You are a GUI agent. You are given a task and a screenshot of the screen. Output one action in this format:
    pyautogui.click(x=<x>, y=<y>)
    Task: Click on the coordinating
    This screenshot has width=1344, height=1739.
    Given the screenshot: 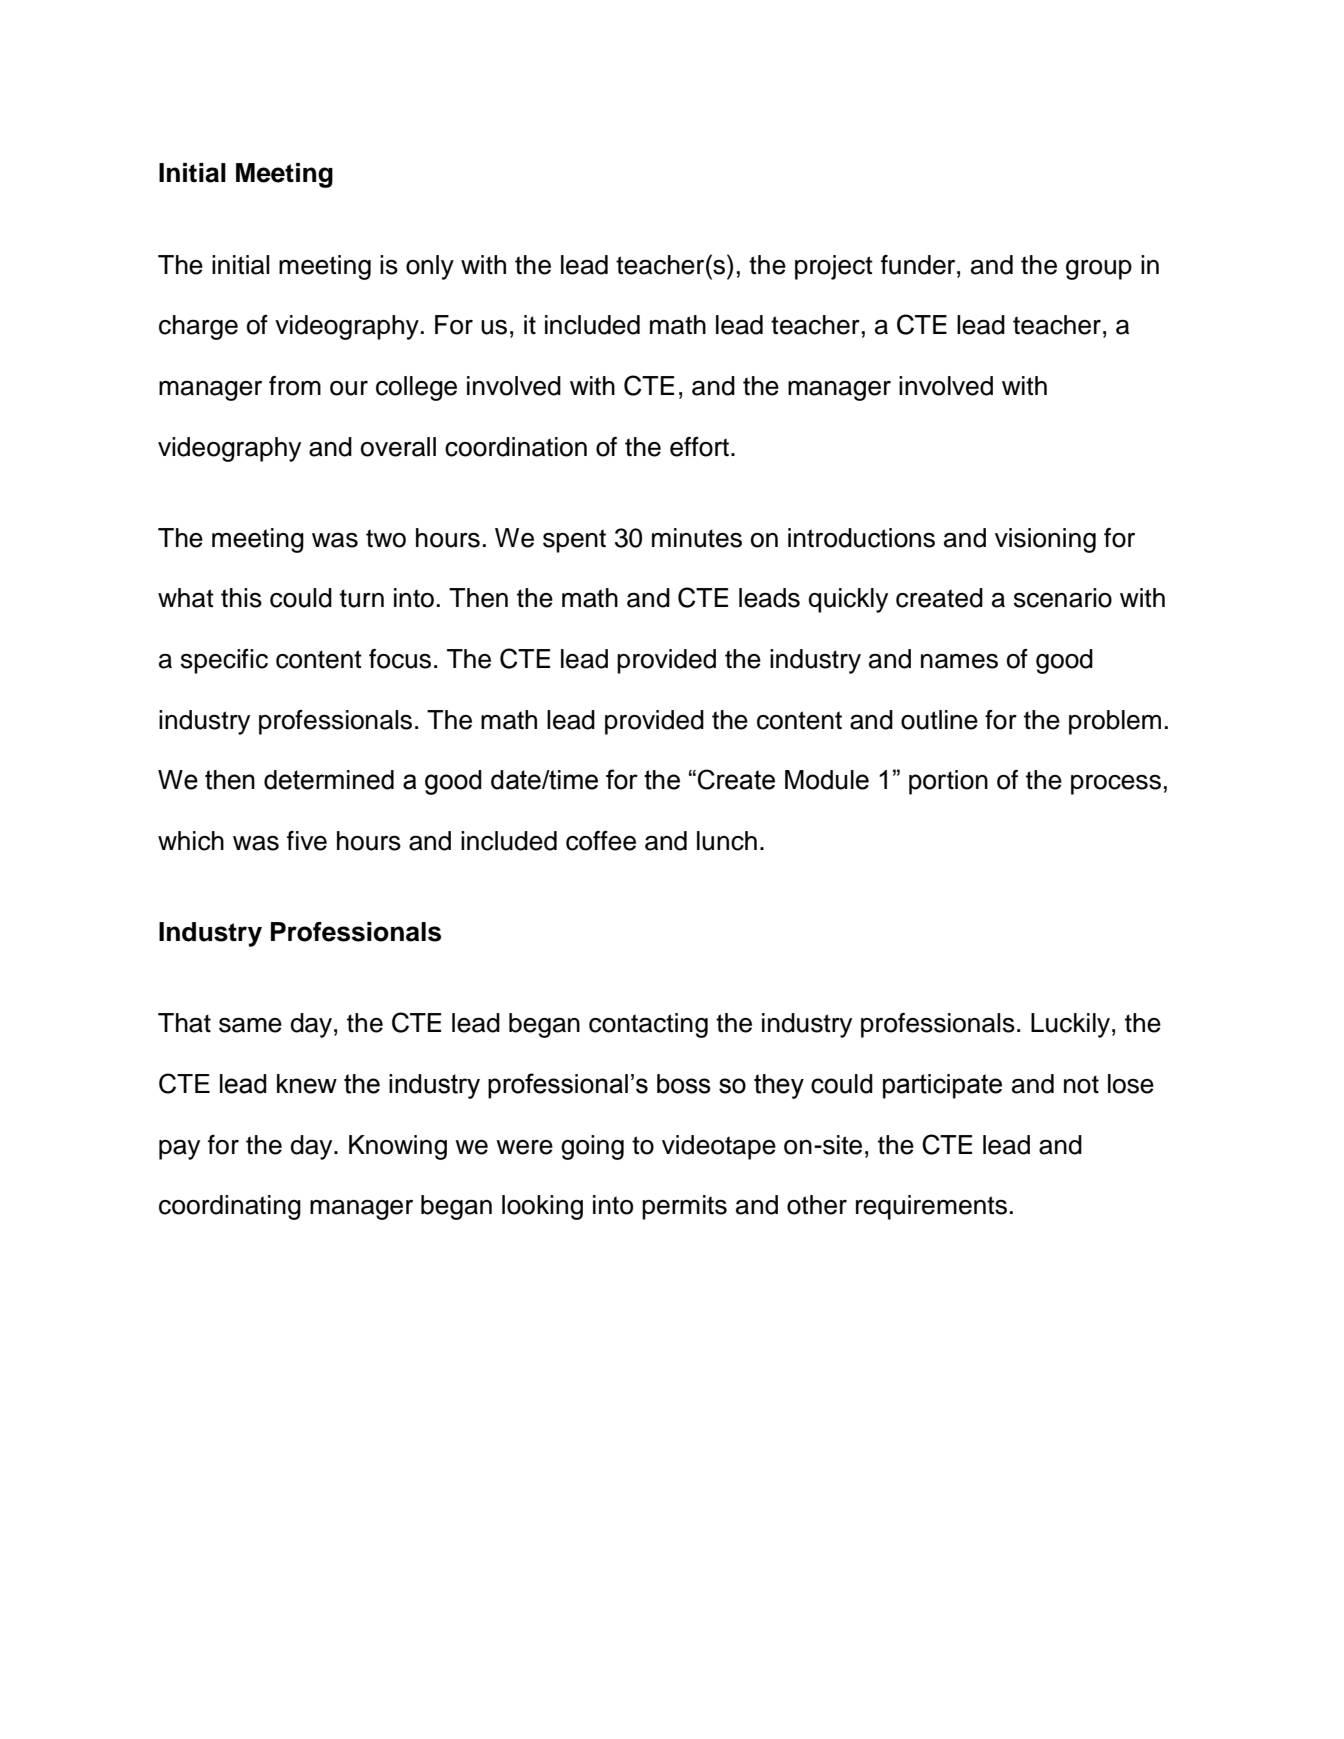 What is the action you would take?
    pyautogui.click(x=230, y=1207)
